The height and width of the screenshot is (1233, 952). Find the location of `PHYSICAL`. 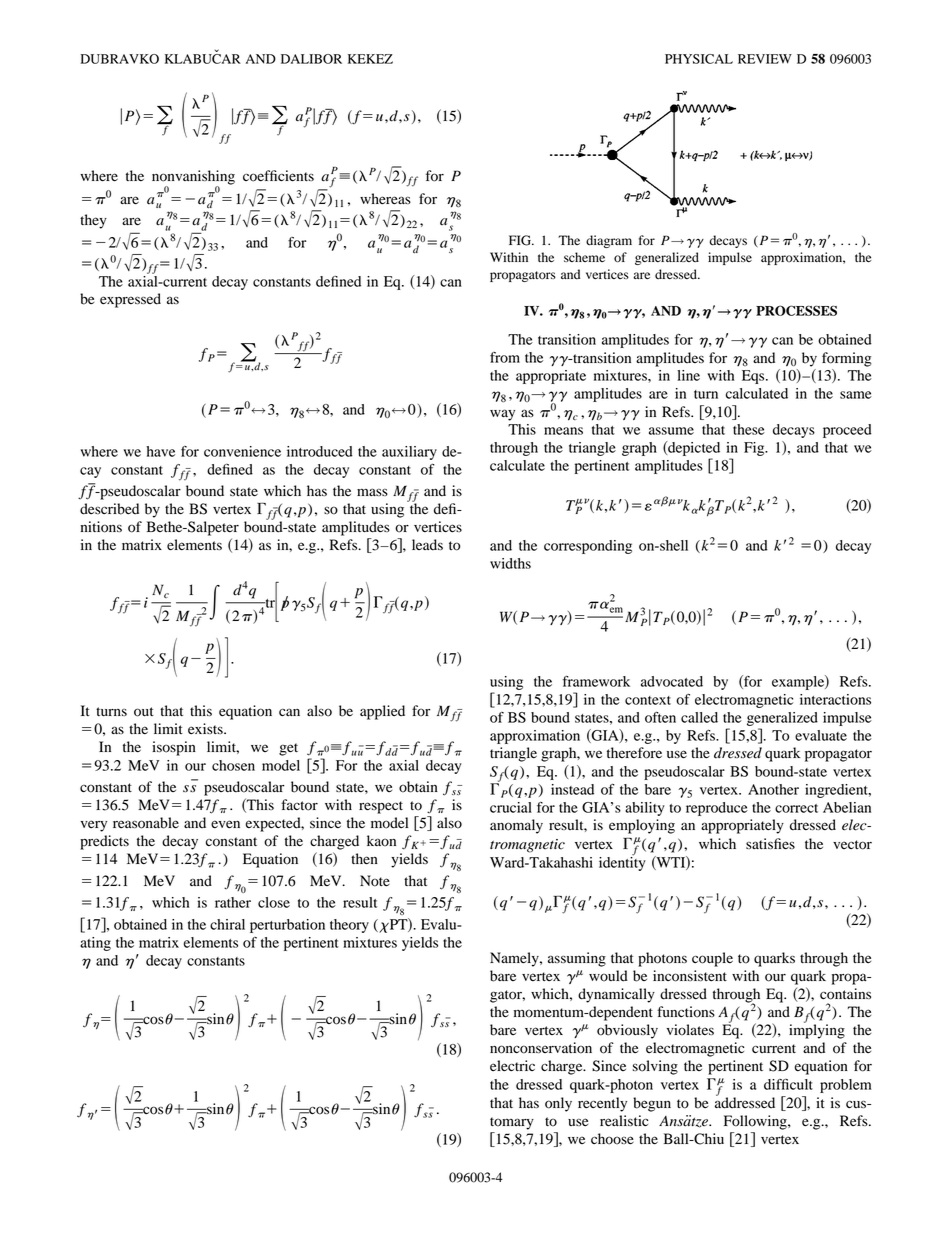

PHYSICAL is located at coordinates (699, 59).
